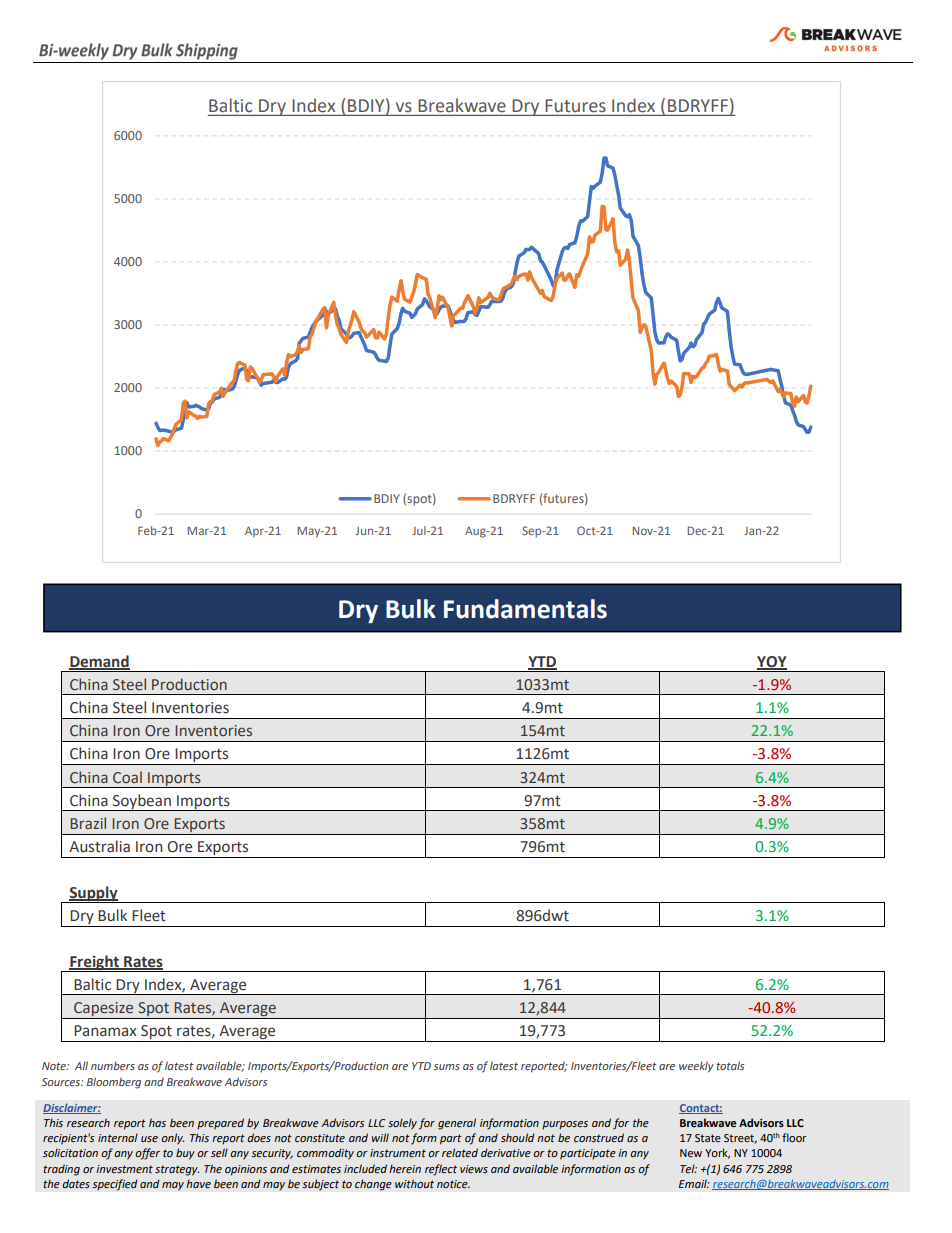 The height and width of the document is (1233, 952). I want to click on YOY, so click(772, 662).
